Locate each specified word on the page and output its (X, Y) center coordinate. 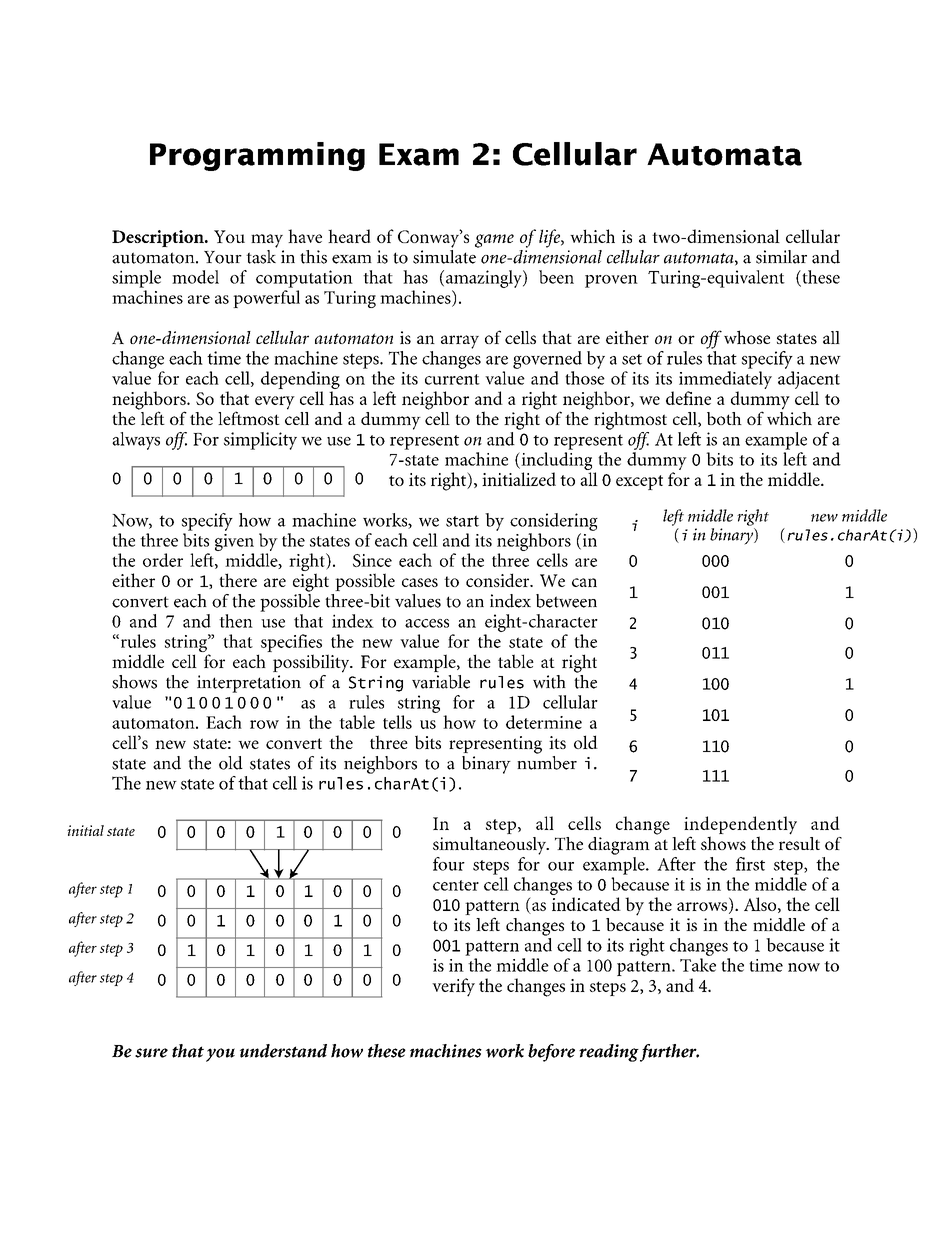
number (547, 761)
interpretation (249, 684)
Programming (257, 156)
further (669, 1053)
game (494, 241)
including (555, 461)
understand (283, 1051)
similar (781, 257)
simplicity (260, 441)
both (724, 418)
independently (740, 826)
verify (453, 987)
